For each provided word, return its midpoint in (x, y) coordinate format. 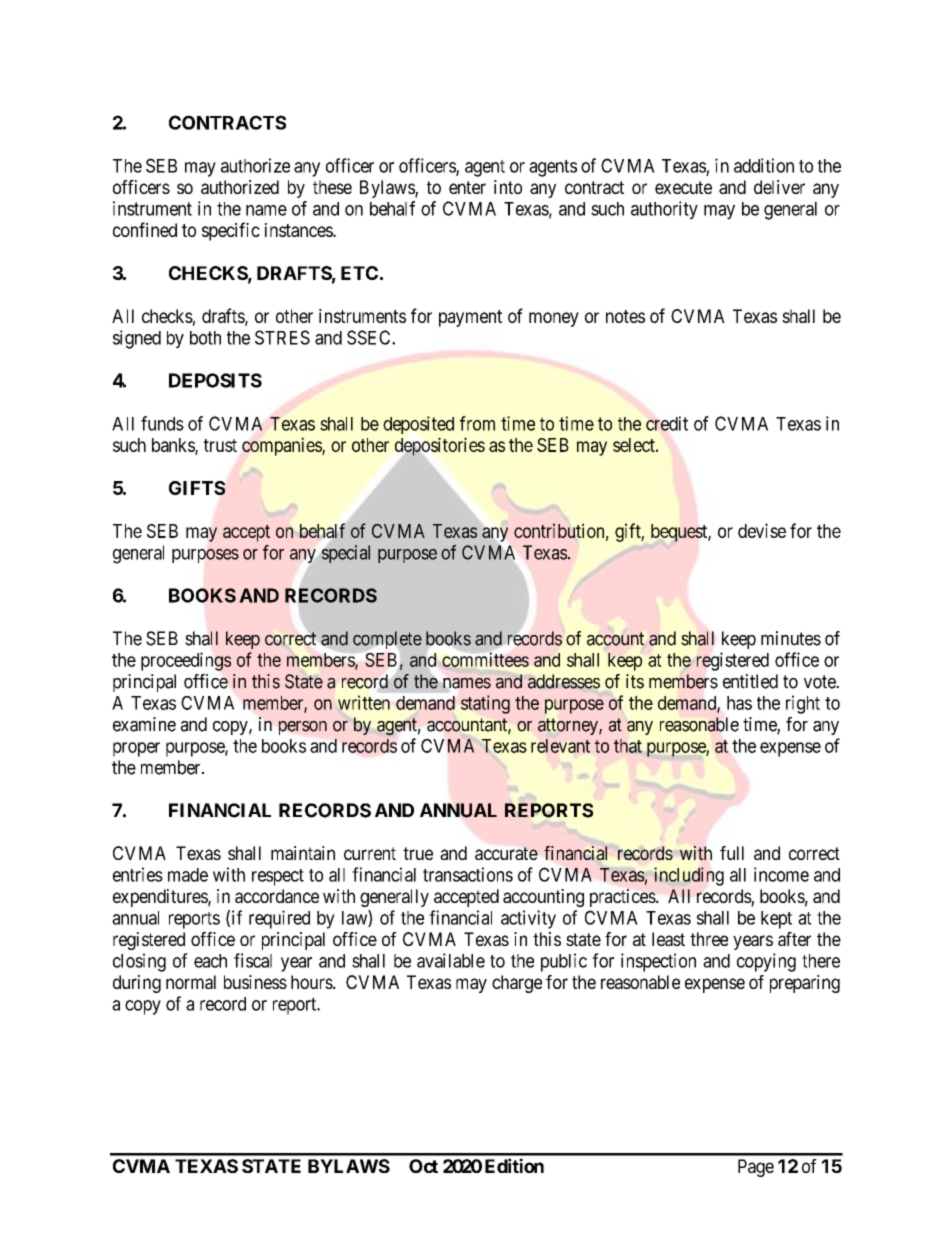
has (739, 703)
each (210, 961)
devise (762, 530)
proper (136, 749)
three (709, 939)
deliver (779, 187)
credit (667, 423)
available (451, 960)
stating (485, 704)
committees (485, 659)
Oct (423, 1166)
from (477, 423)
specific (231, 231)
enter (467, 187)
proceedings (186, 661)
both (205, 338)
